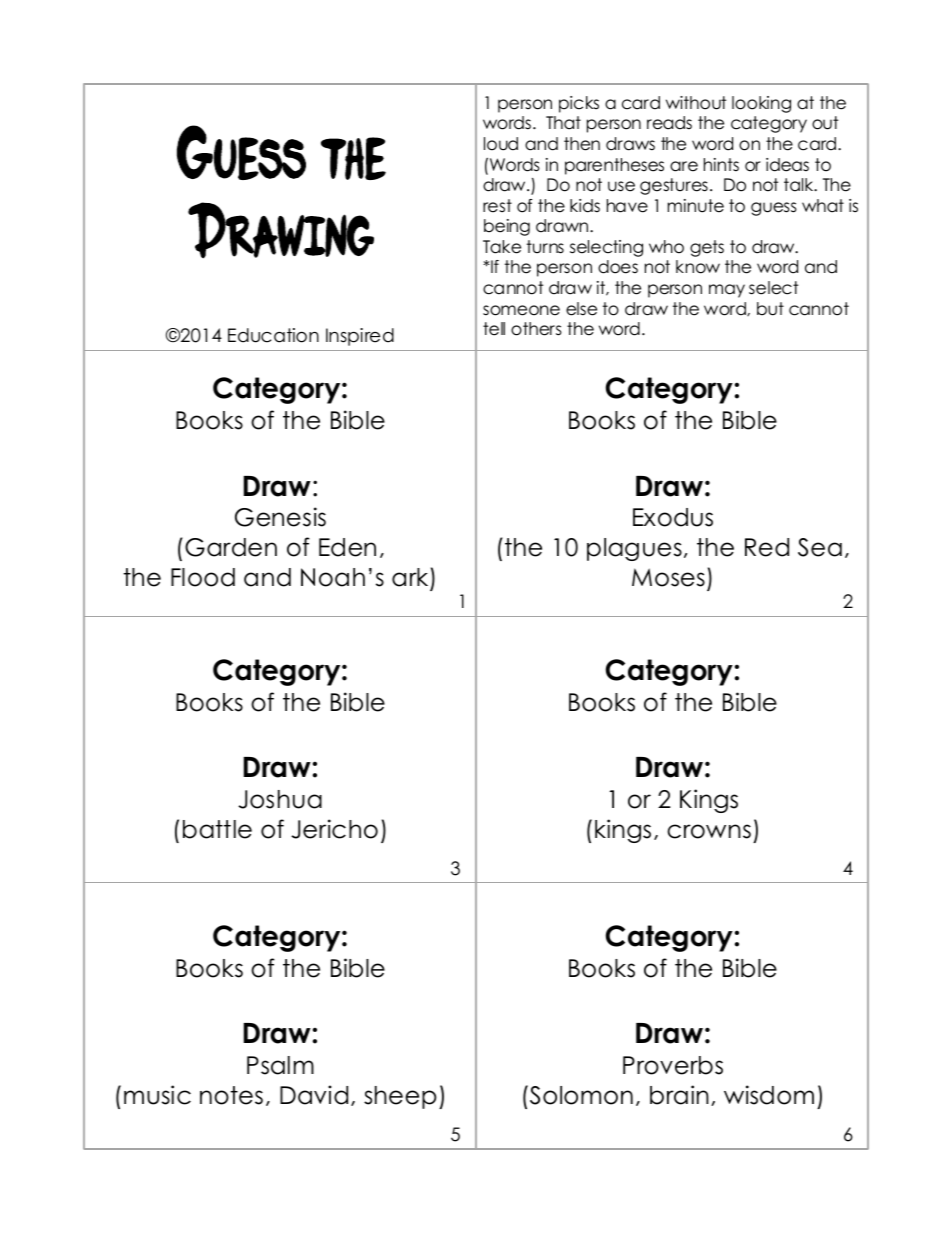 The image size is (952, 1233). What do you see at coordinates (494, 329) in the image?
I see `tell` at bounding box center [494, 329].
